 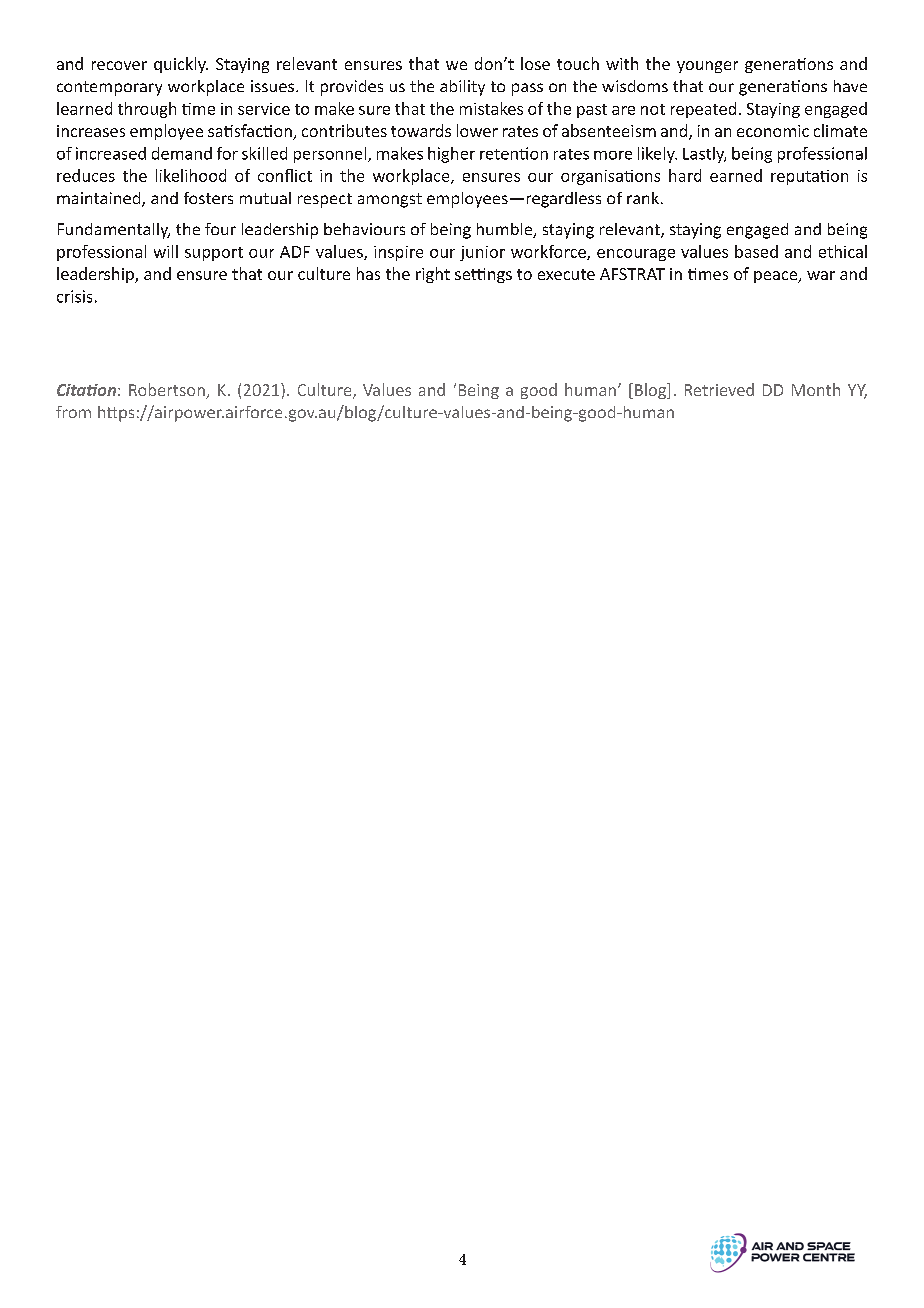 I want to click on crisis, so click(x=74, y=296).
